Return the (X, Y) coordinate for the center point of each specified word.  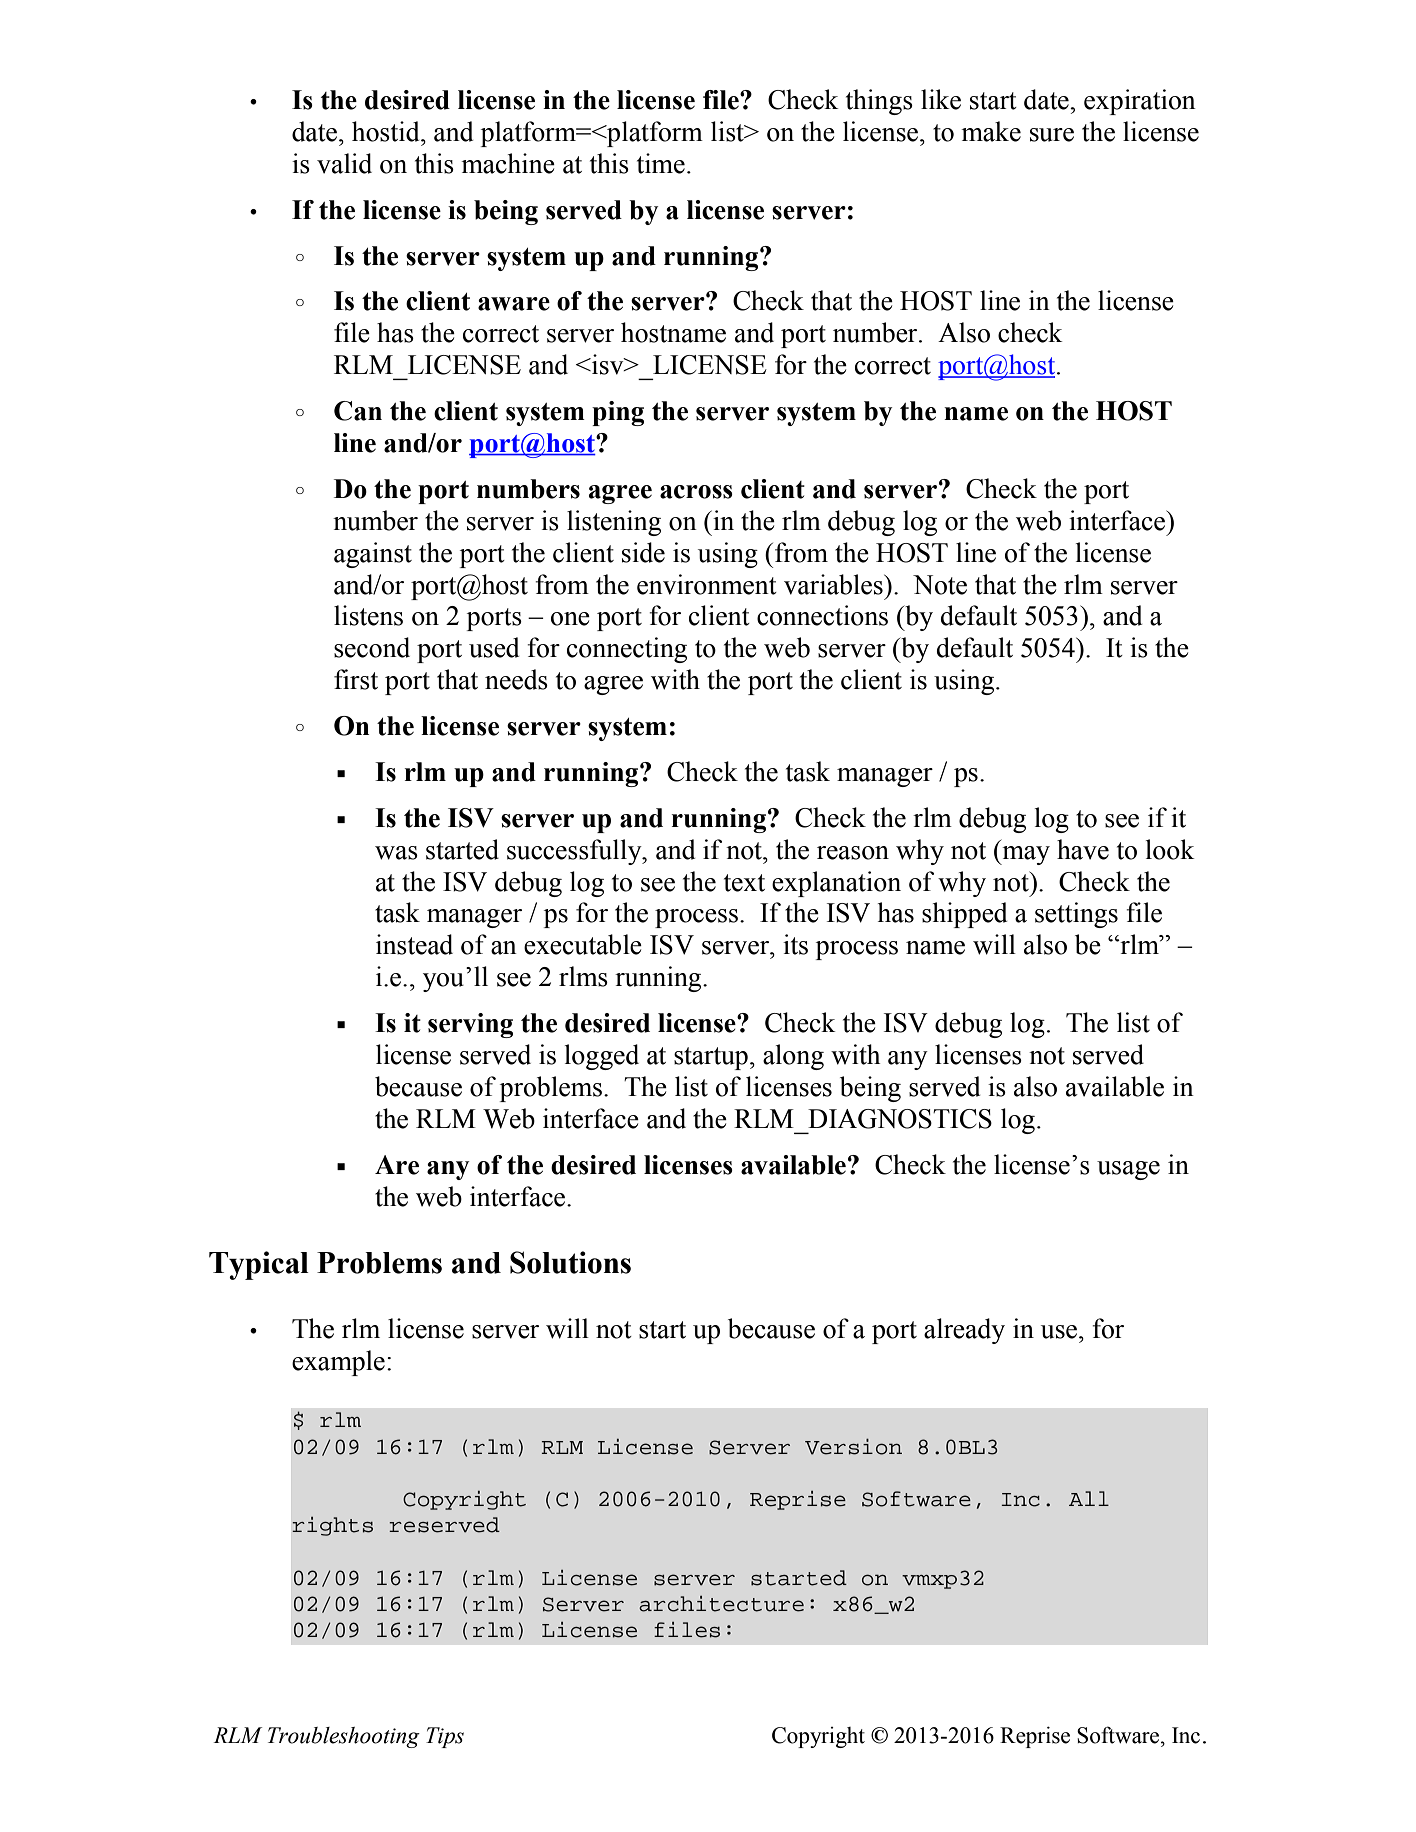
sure (1052, 135)
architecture (721, 1604)
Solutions (570, 1262)
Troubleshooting (344, 1737)
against (373, 555)
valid (344, 163)
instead (414, 944)
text (744, 883)
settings (1076, 915)
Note (940, 585)
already (964, 1331)
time (661, 163)
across (696, 492)
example (338, 1363)
